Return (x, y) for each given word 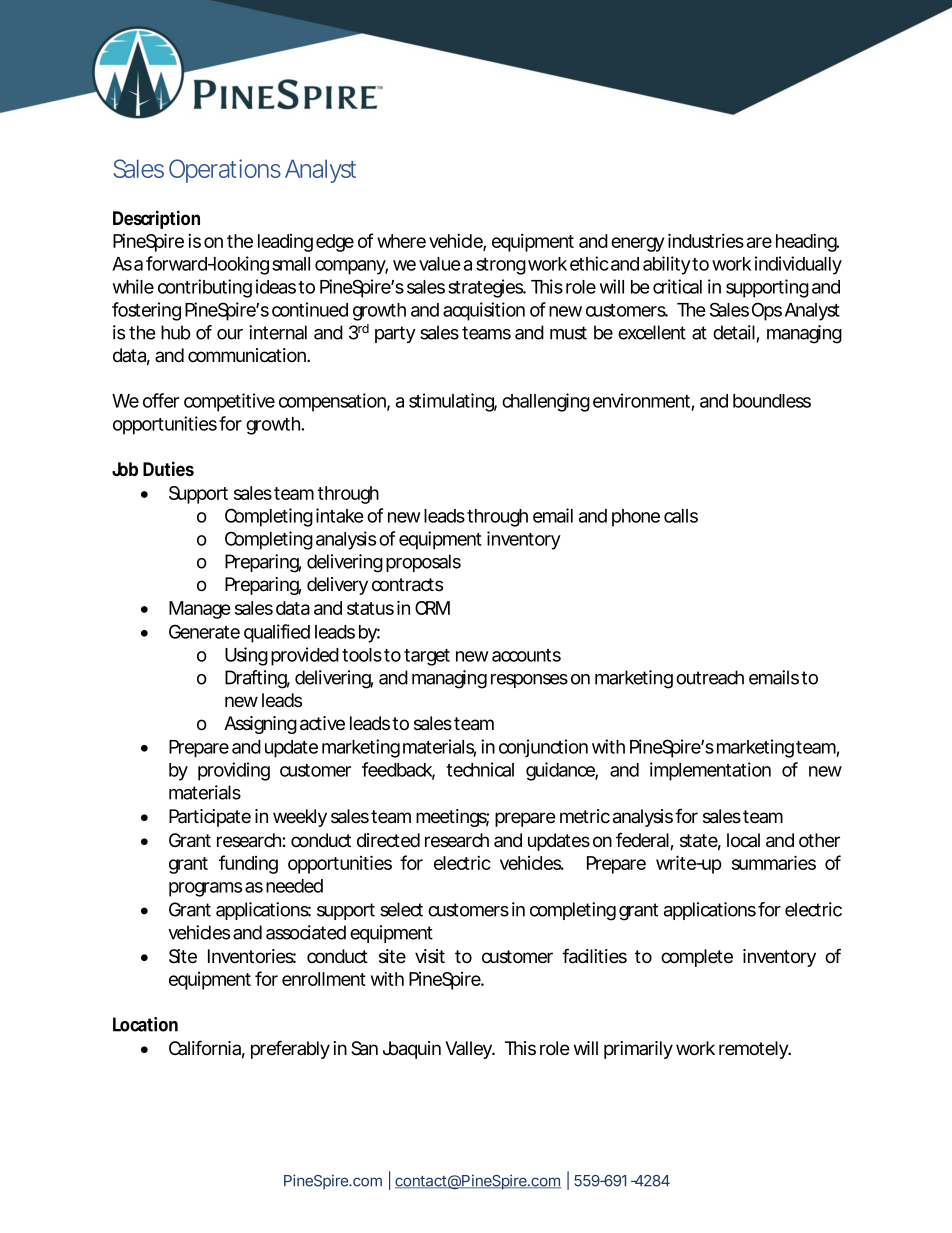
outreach (710, 677)
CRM (432, 608)
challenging (546, 402)
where (401, 241)
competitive (229, 402)
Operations (225, 171)
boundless (772, 401)
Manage (200, 610)
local (743, 840)
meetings (452, 818)
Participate (210, 818)
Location (145, 1024)
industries (706, 240)
